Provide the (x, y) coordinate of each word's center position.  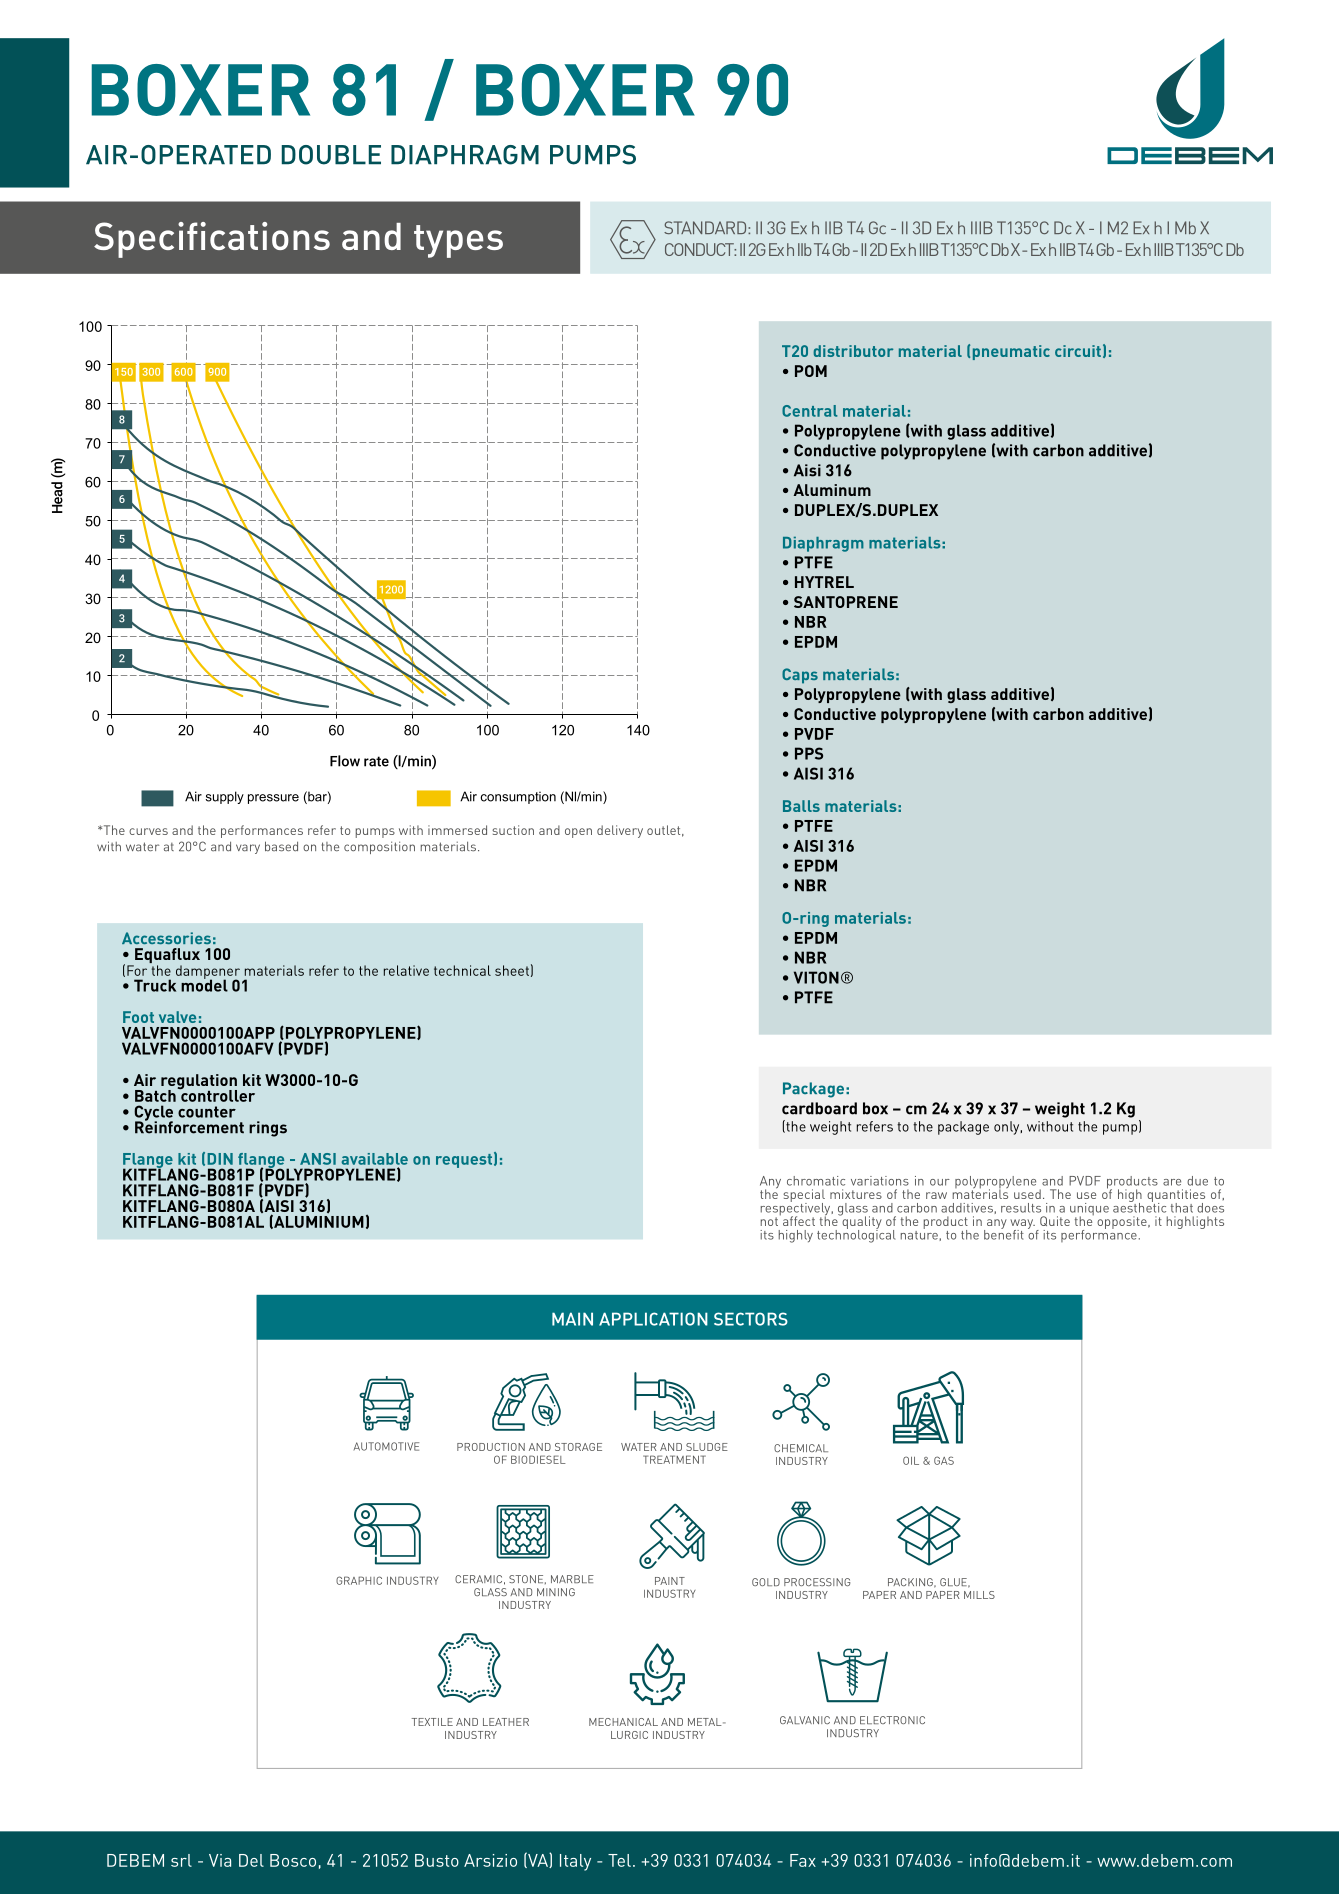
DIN (220, 1159)
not (769, 1221)
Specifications (212, 240)
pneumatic (1011, 352)
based (281, 846)
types (458, 241)
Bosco (293, 1860)
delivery (620, 831)
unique (1089, 1210)
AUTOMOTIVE (386, 1446)
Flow (345, 761)
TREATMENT (674, 1459)
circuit (1078, 351)
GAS (944, 1460)
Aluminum (832, 490)
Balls (801, 806)
